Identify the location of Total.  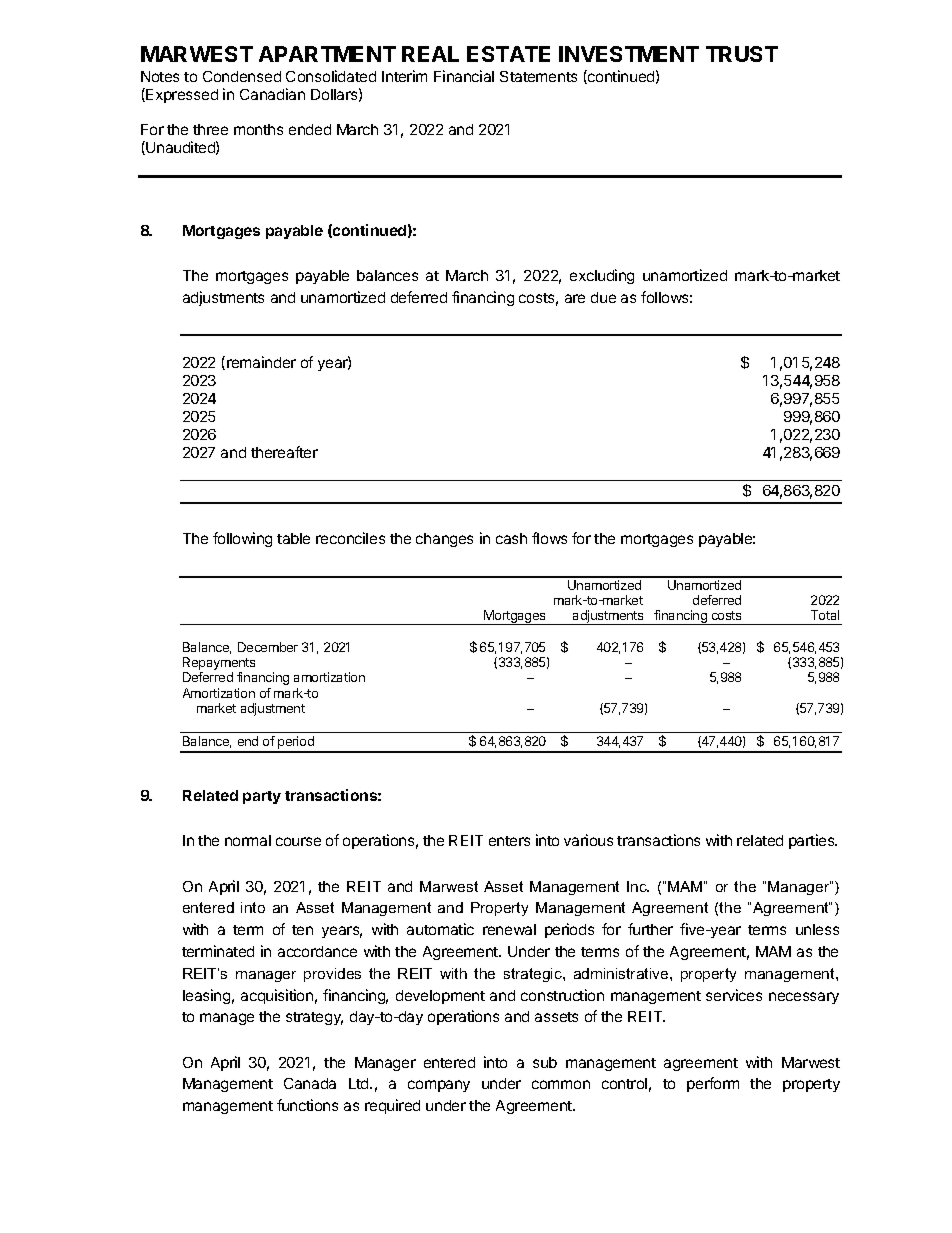
(825, 615).
